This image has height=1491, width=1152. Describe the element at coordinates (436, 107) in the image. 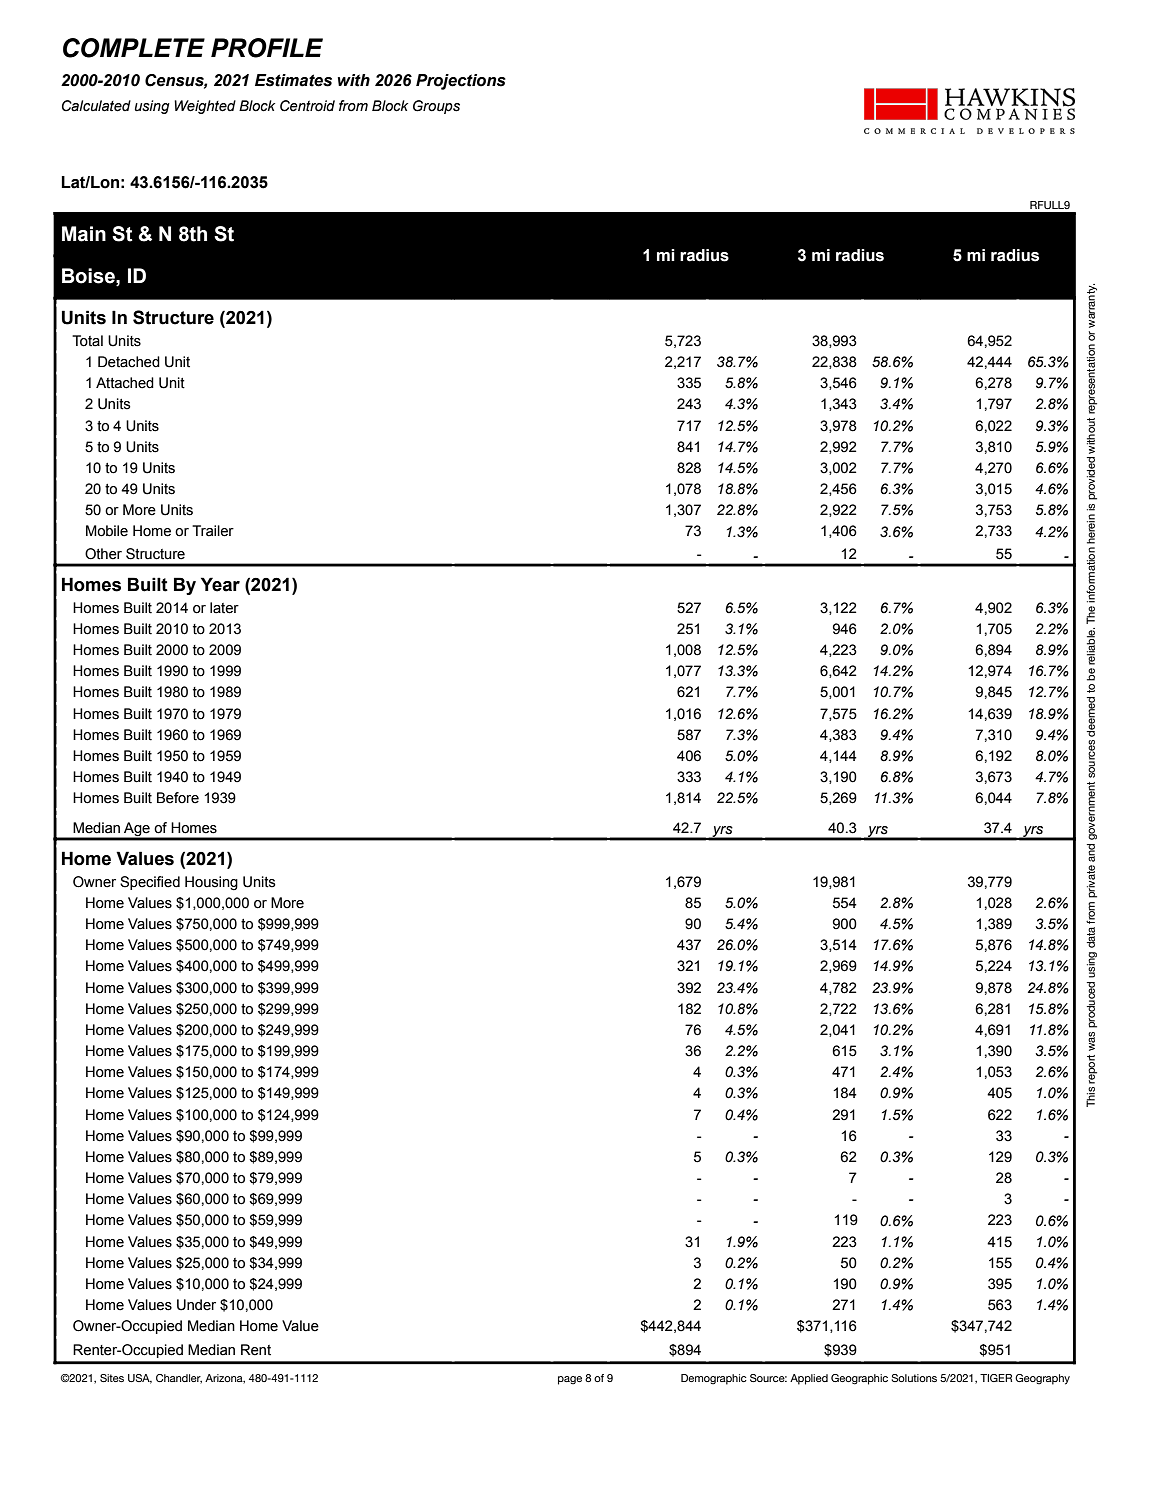

I see `Groups` at that location.
